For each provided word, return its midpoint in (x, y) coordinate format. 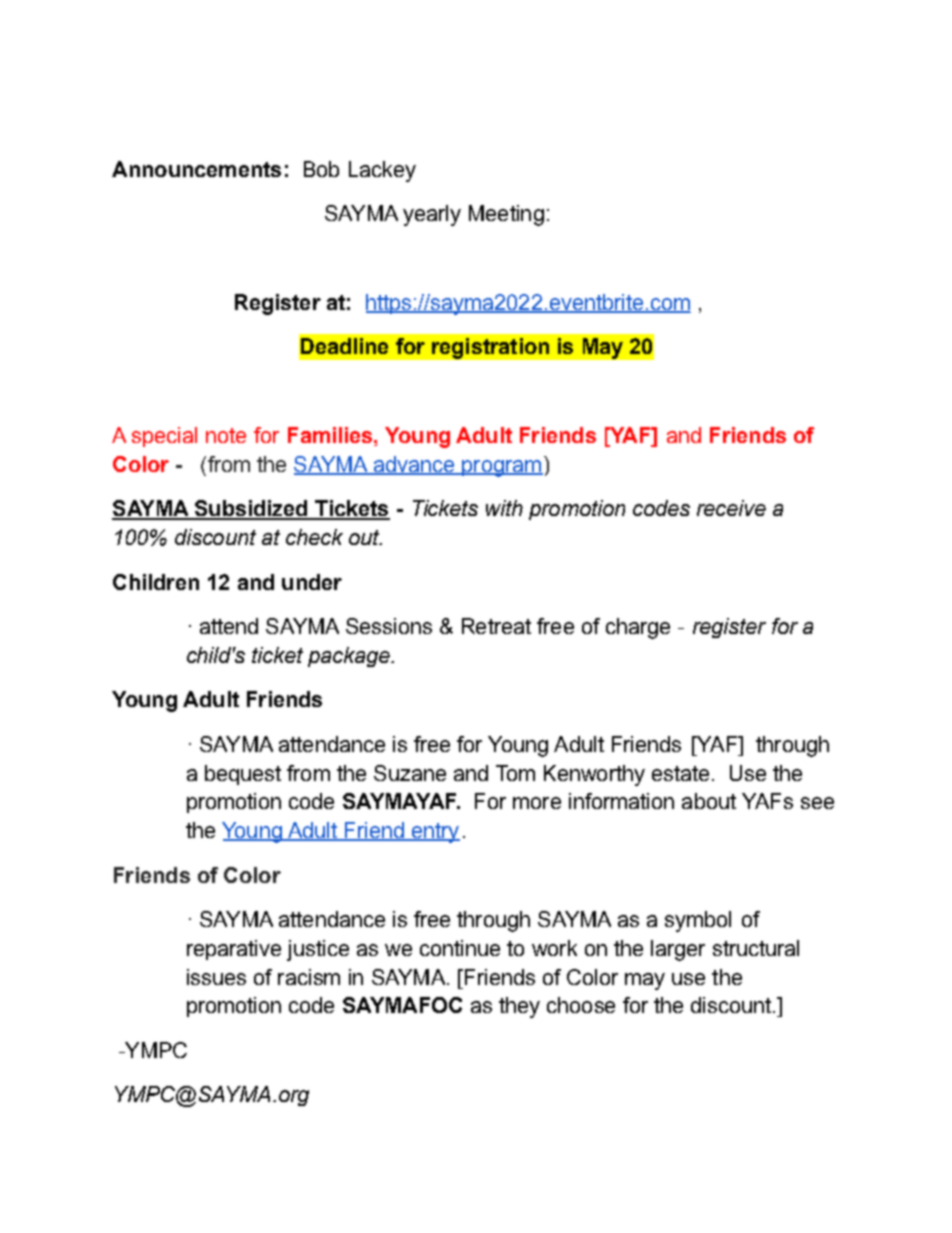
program (501, 468)
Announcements (196, 169)
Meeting (506, 215)
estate (680, 773)
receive (731, 508)
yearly (432, 215)
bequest (243, 775)
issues (216, 977)
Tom (515, 773)
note (226, 435)
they (519, 1007)
